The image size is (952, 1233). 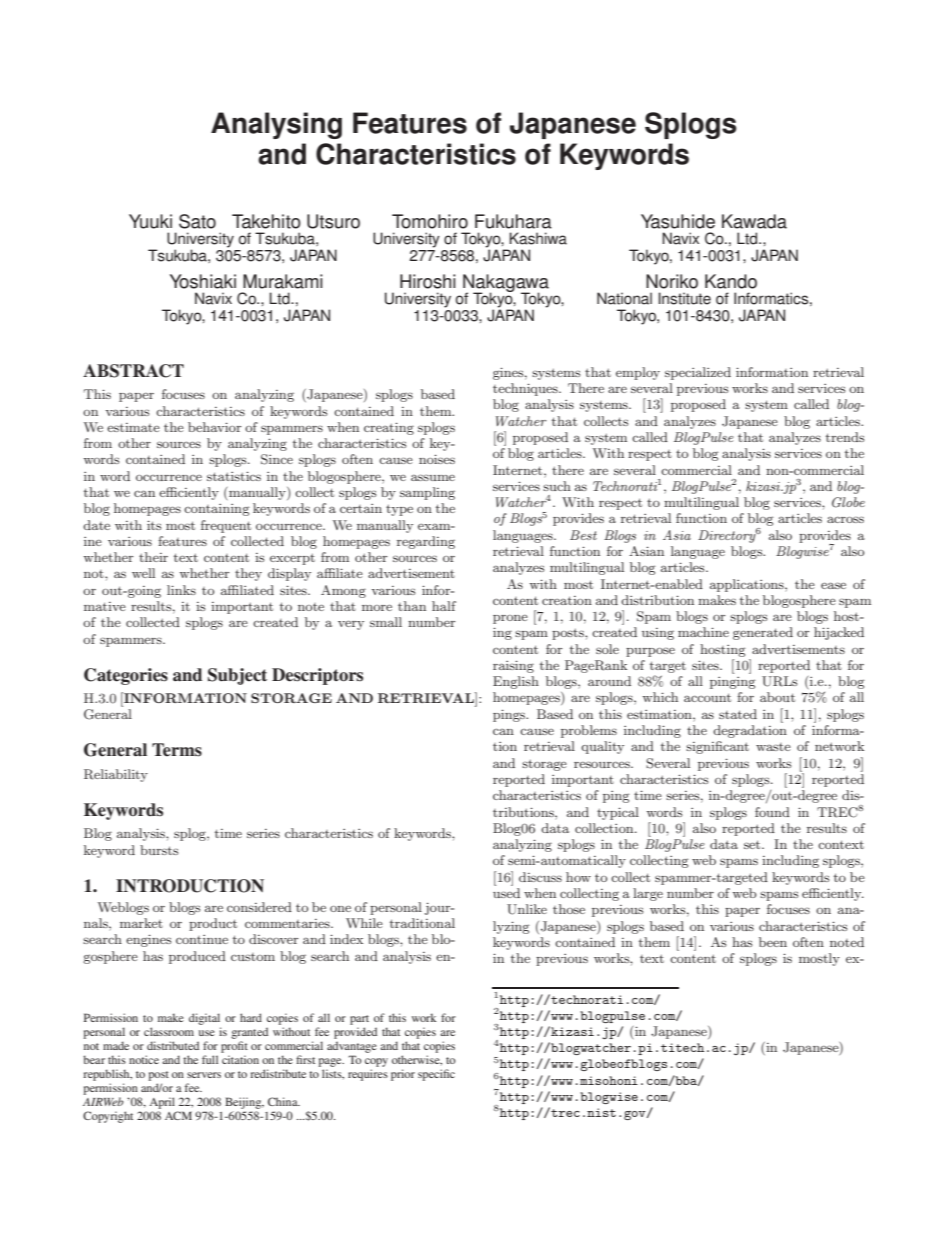 What do you see at coordinates (444, 606) in the screenshot?
I see `half` at bounding box center [444, 606].
